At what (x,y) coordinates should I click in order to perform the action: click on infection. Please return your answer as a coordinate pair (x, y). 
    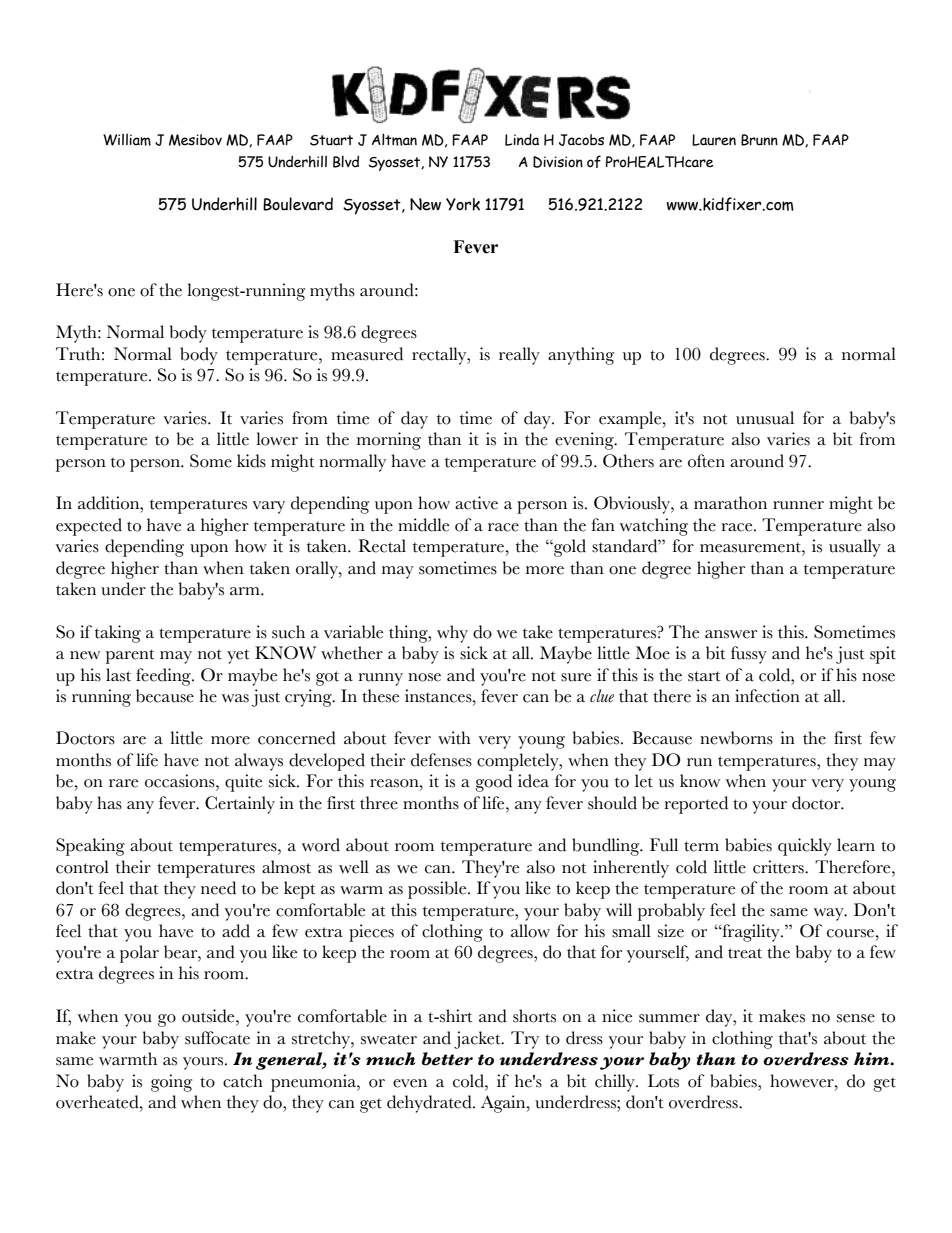
    Looking at the image, I should click on (767, 696).
